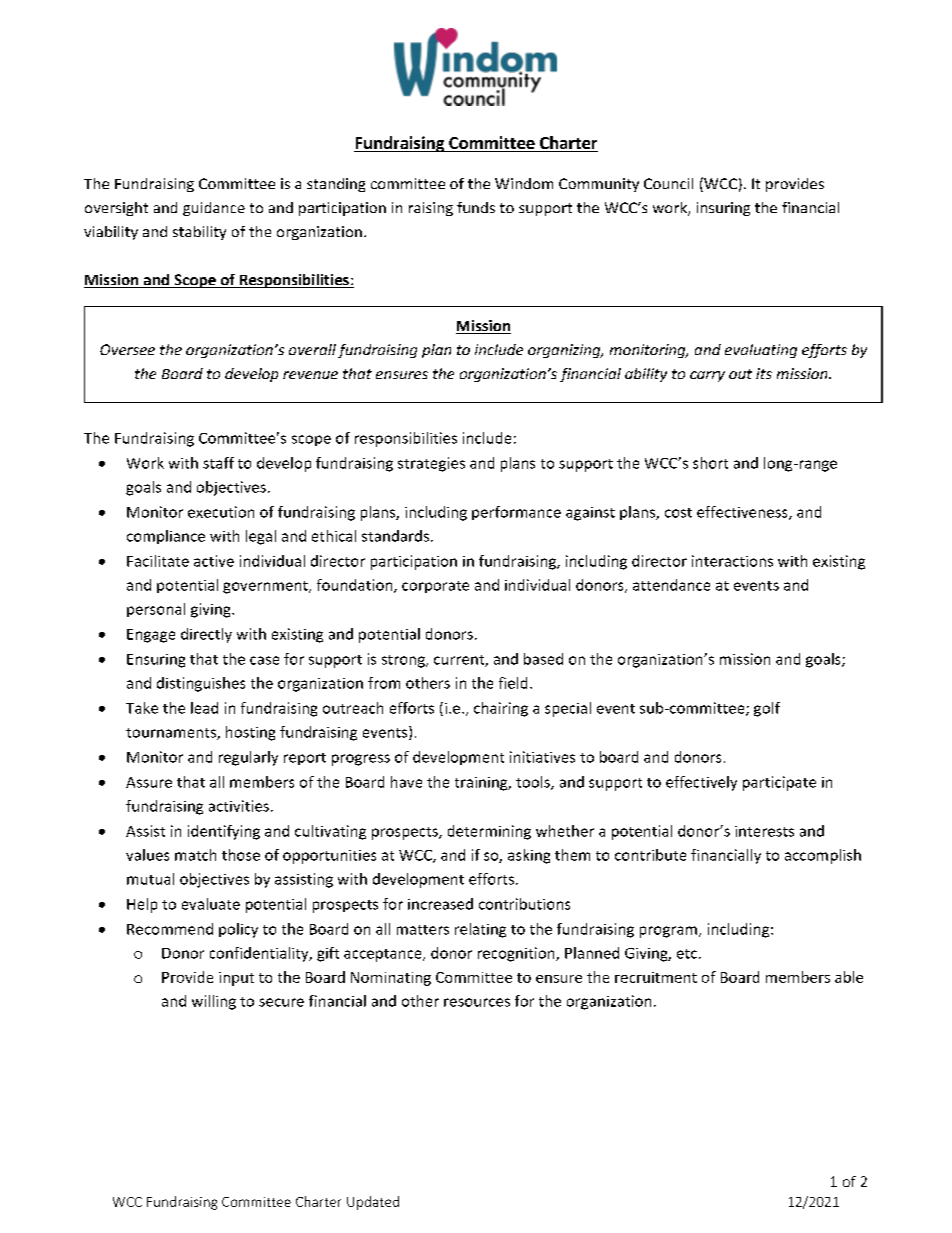 The height and width of the screenshot is (1233, 952). What do you see at coordinates (373, 1203) in the screenshot?
I see `Updated` at bounding box center [373, 1203].
